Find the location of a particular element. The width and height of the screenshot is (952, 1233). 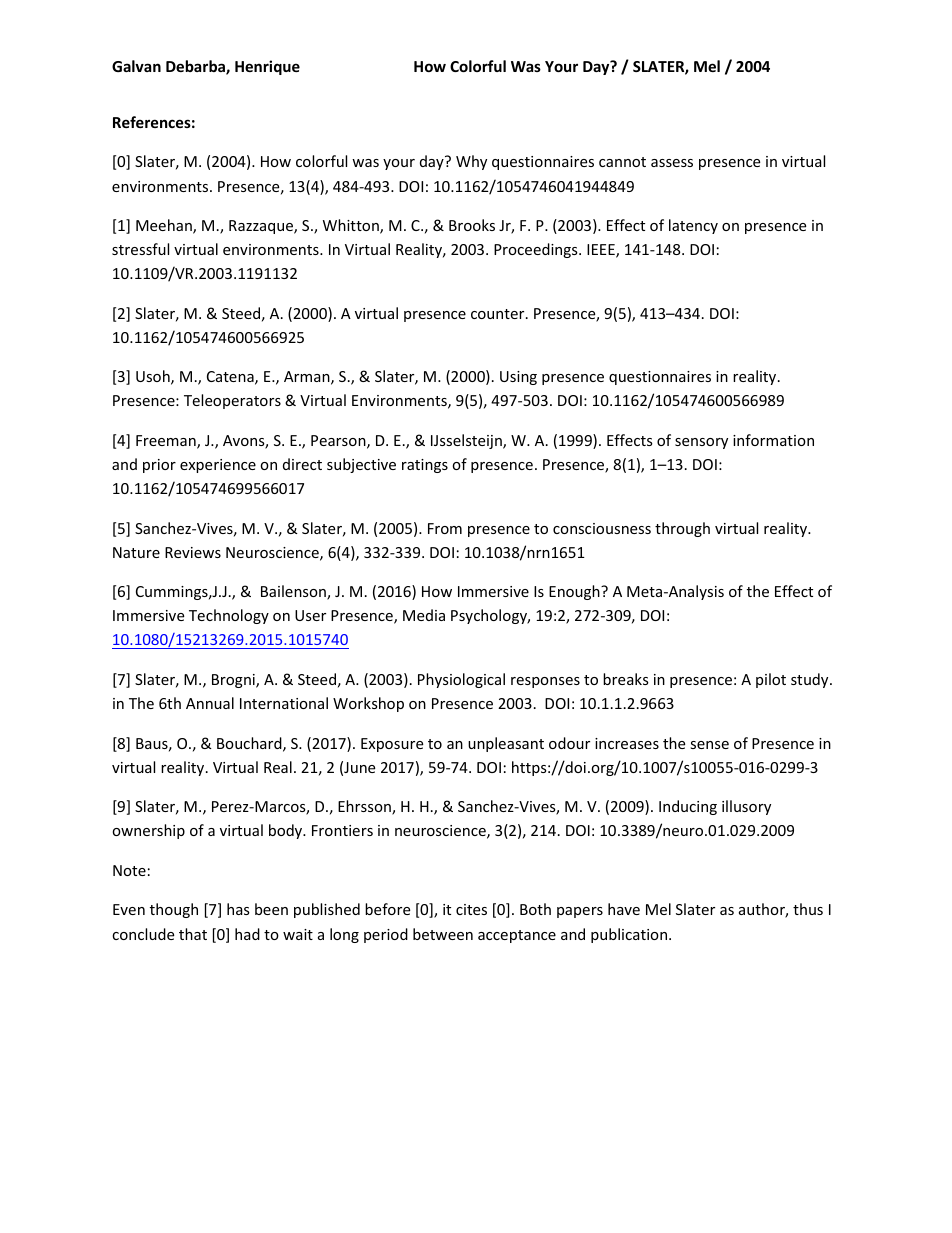

pilot is located at coordinates (771, 680).
